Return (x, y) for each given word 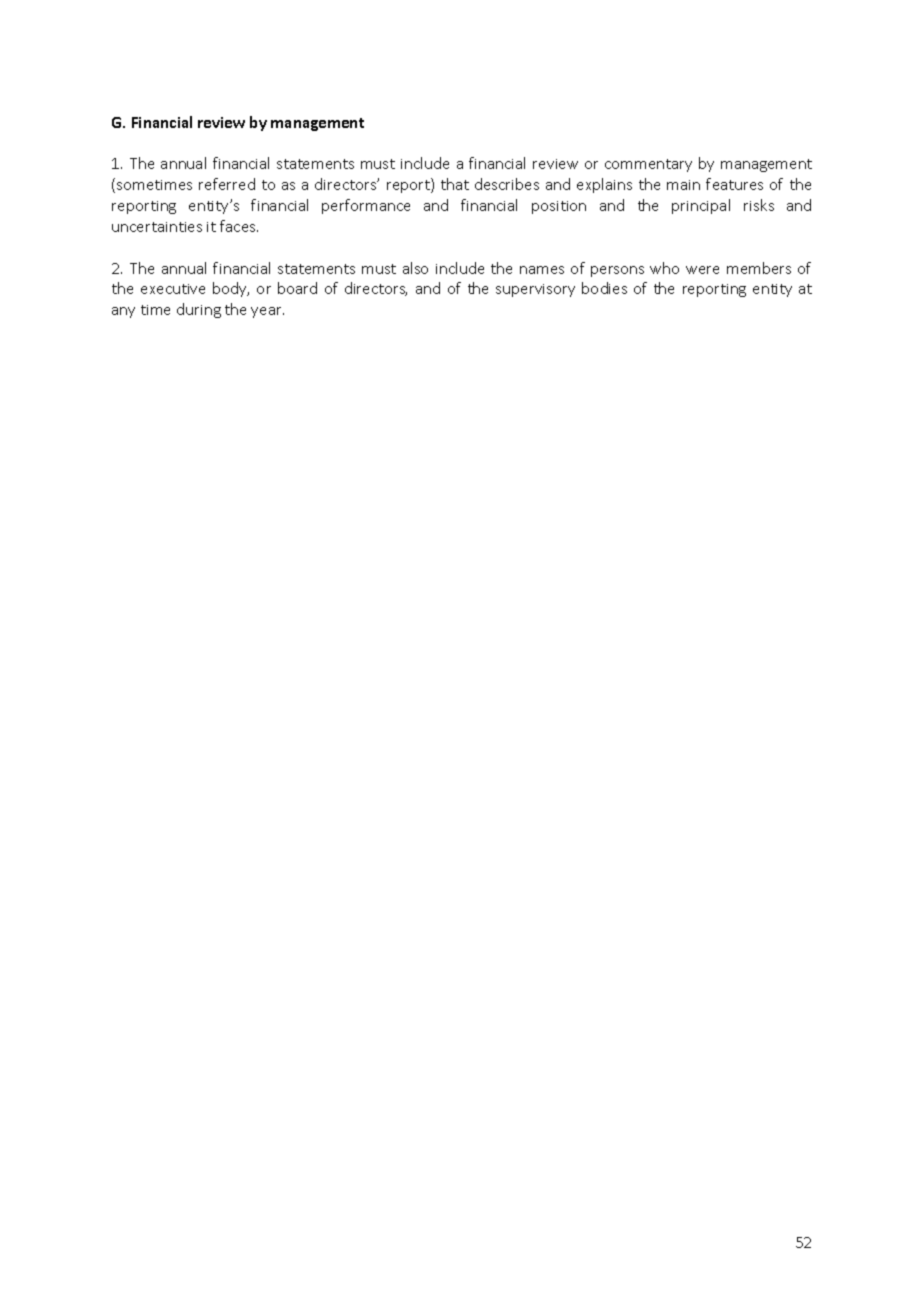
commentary (648, 165)
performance (366, 206)
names (542, 270)
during (199, 310)
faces (239, 226)
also (415, 268)
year (267, 312)
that (455, 184)
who (664, 268)
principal (701, 206)
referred (227, 184)
